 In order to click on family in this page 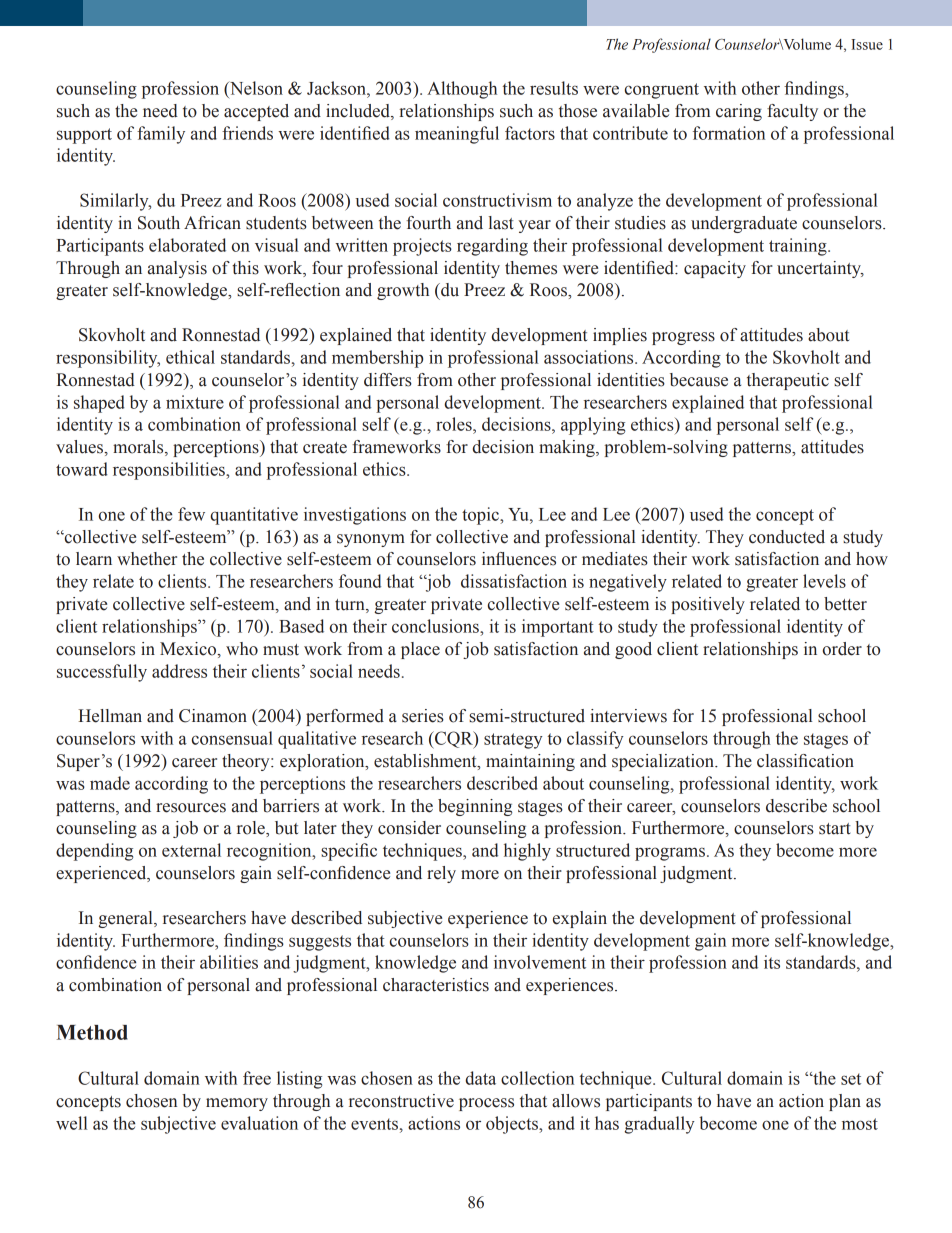, I will do `click(161, 135)`.
